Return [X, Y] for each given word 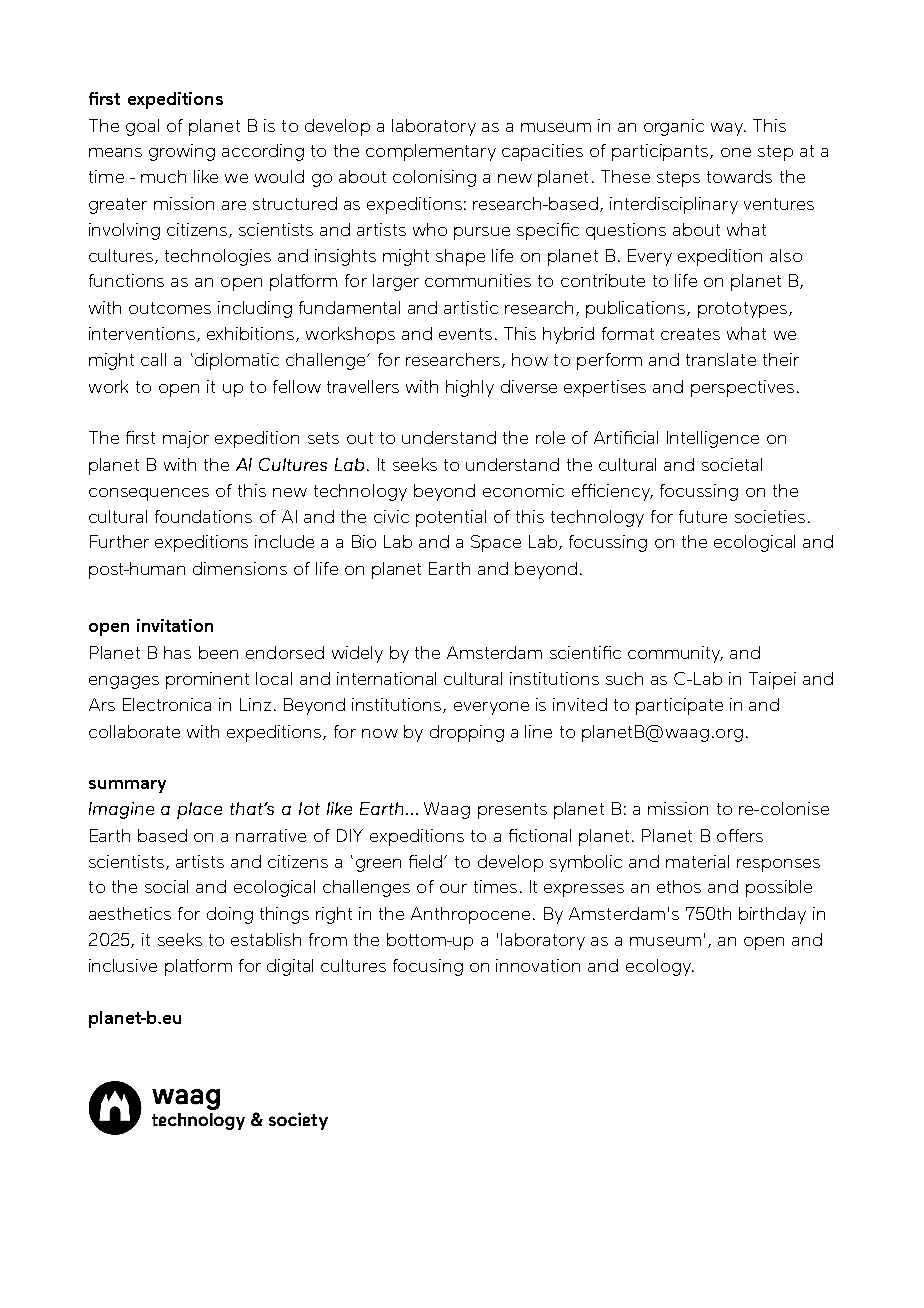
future [703, 516]
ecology [660, 967]
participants [661, 152]
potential [451, 518]
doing [230, 915]
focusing [428, 967]
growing [182, 152]
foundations [203, 516]
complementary [431, 152]
